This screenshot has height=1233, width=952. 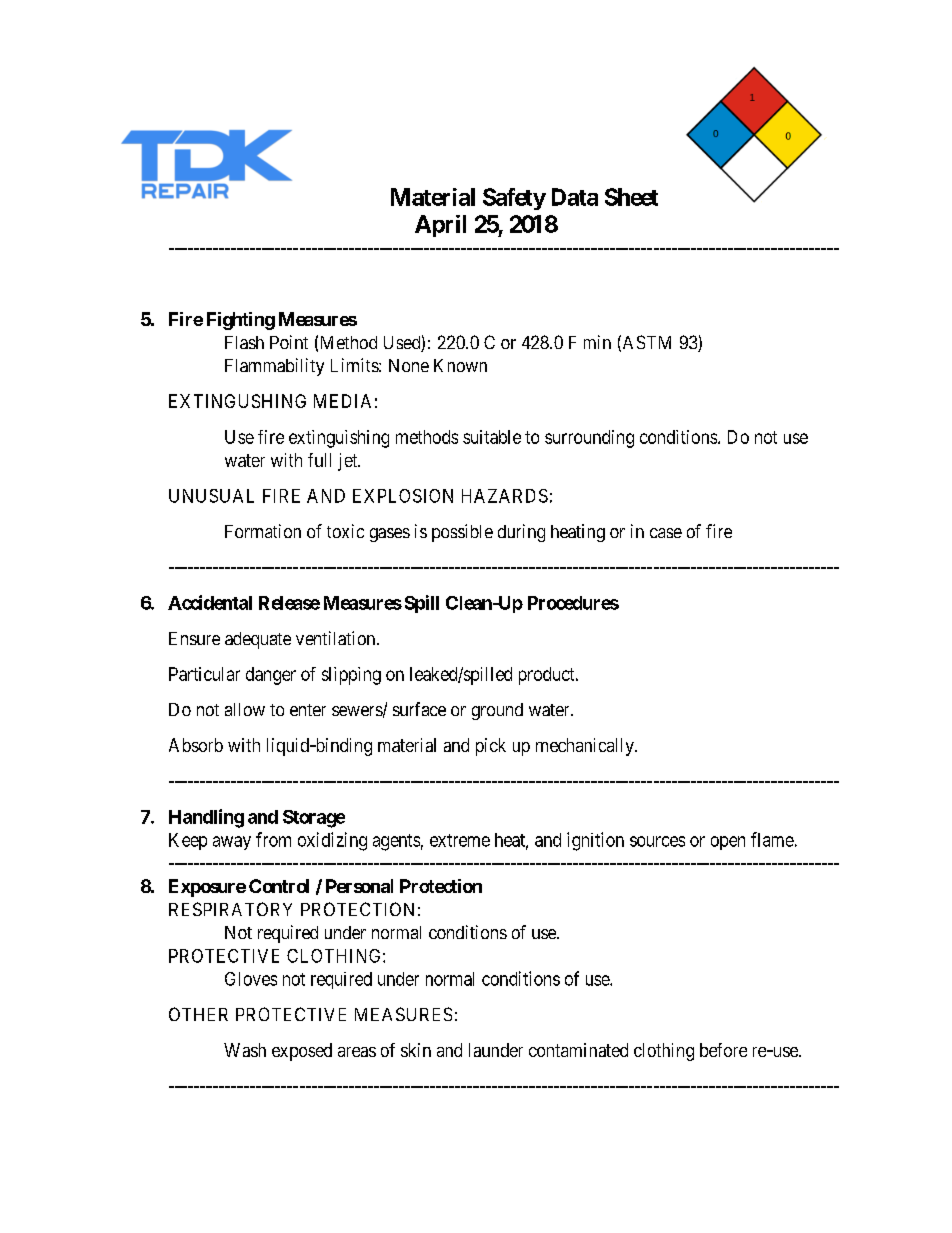 I want to click on Flash, so click(x=244, y=342).
